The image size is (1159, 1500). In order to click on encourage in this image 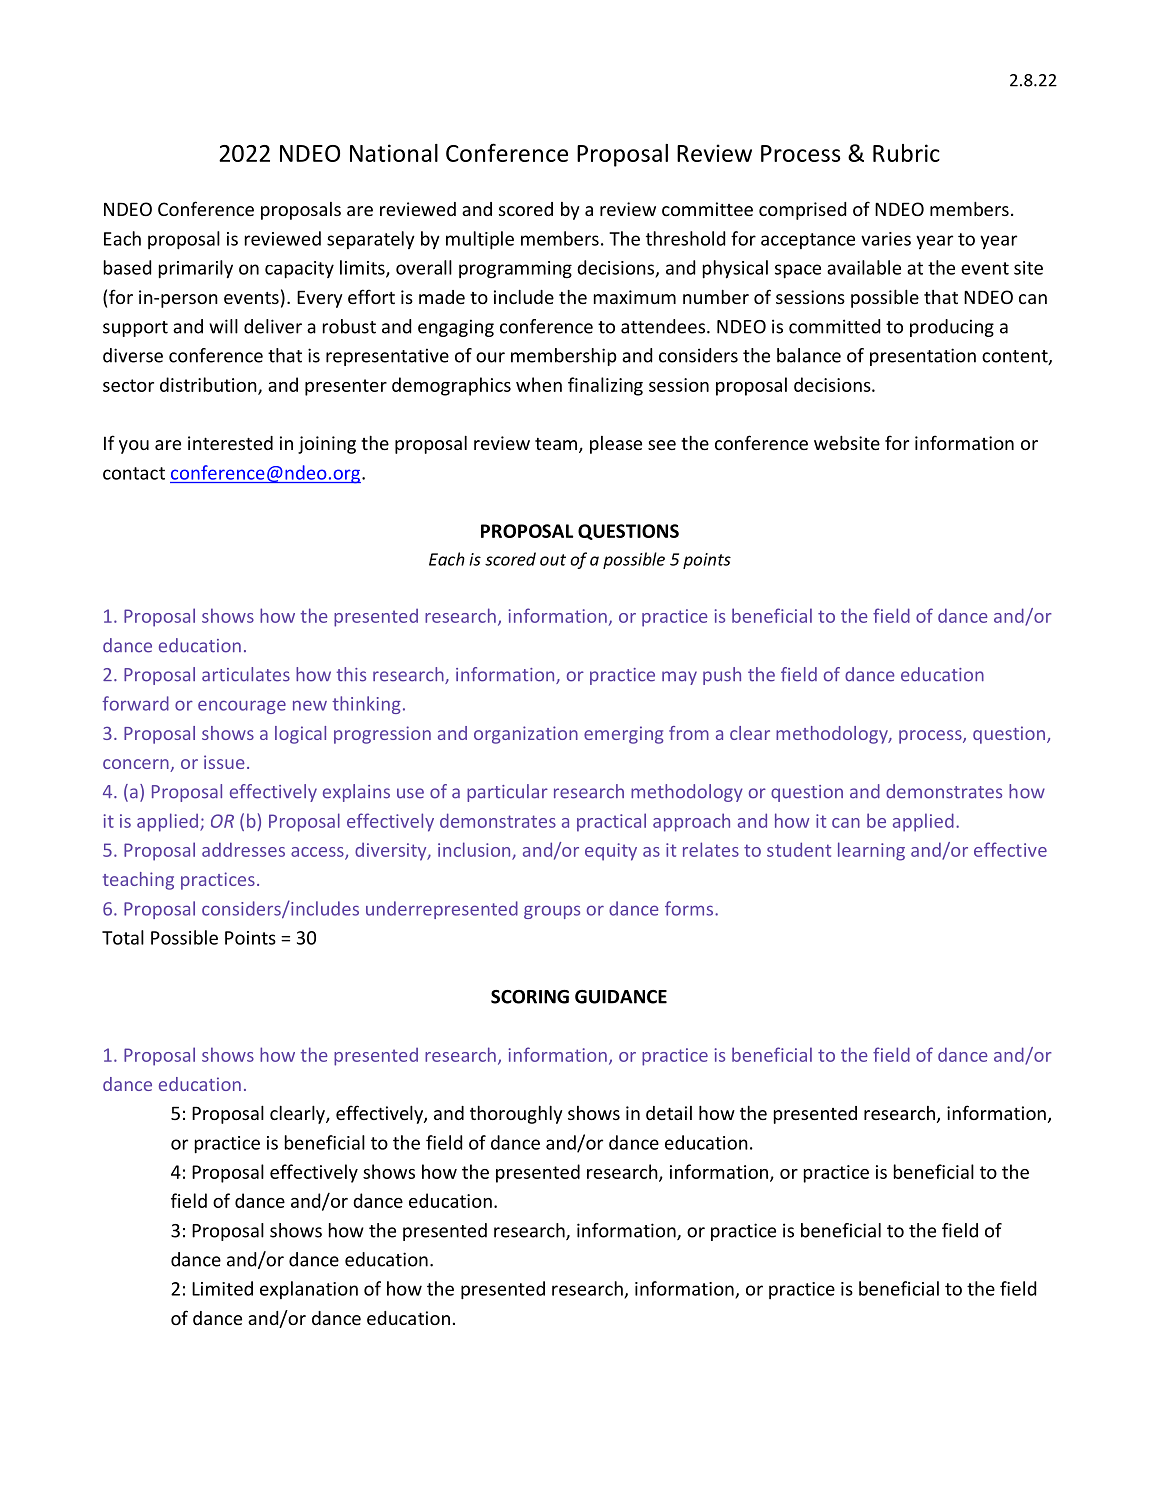, I will do `click(242, 707)`.
